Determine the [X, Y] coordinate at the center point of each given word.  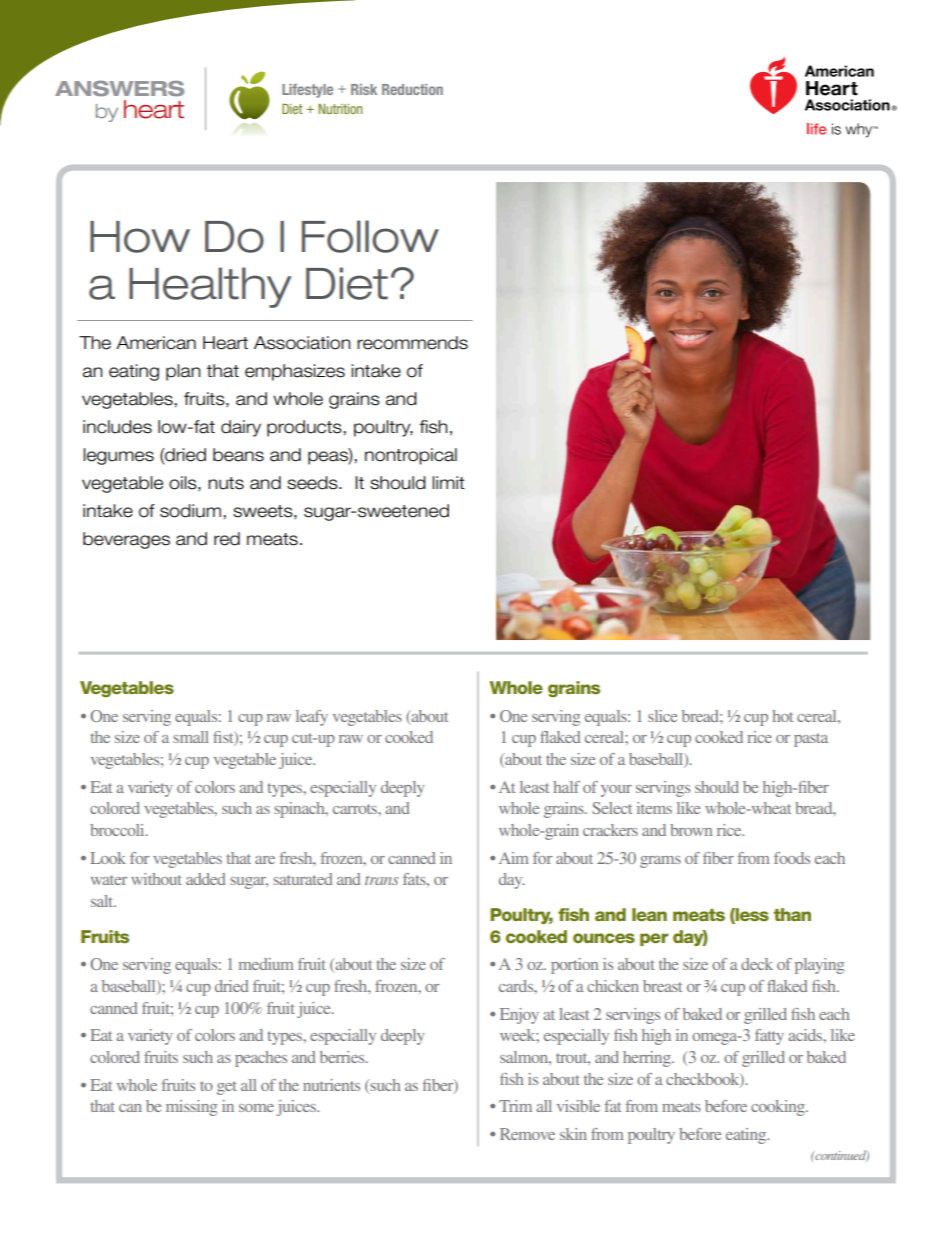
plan [183, 372]
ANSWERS [119, 88]
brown [691, 830]
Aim [513, 858]
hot [782, 716]
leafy [312, 718]
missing [191, 1108]
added [206, 879]
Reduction [412, 89]
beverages [126, 540]
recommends [412, 343]
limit [448, 482]
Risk [364, 89]
